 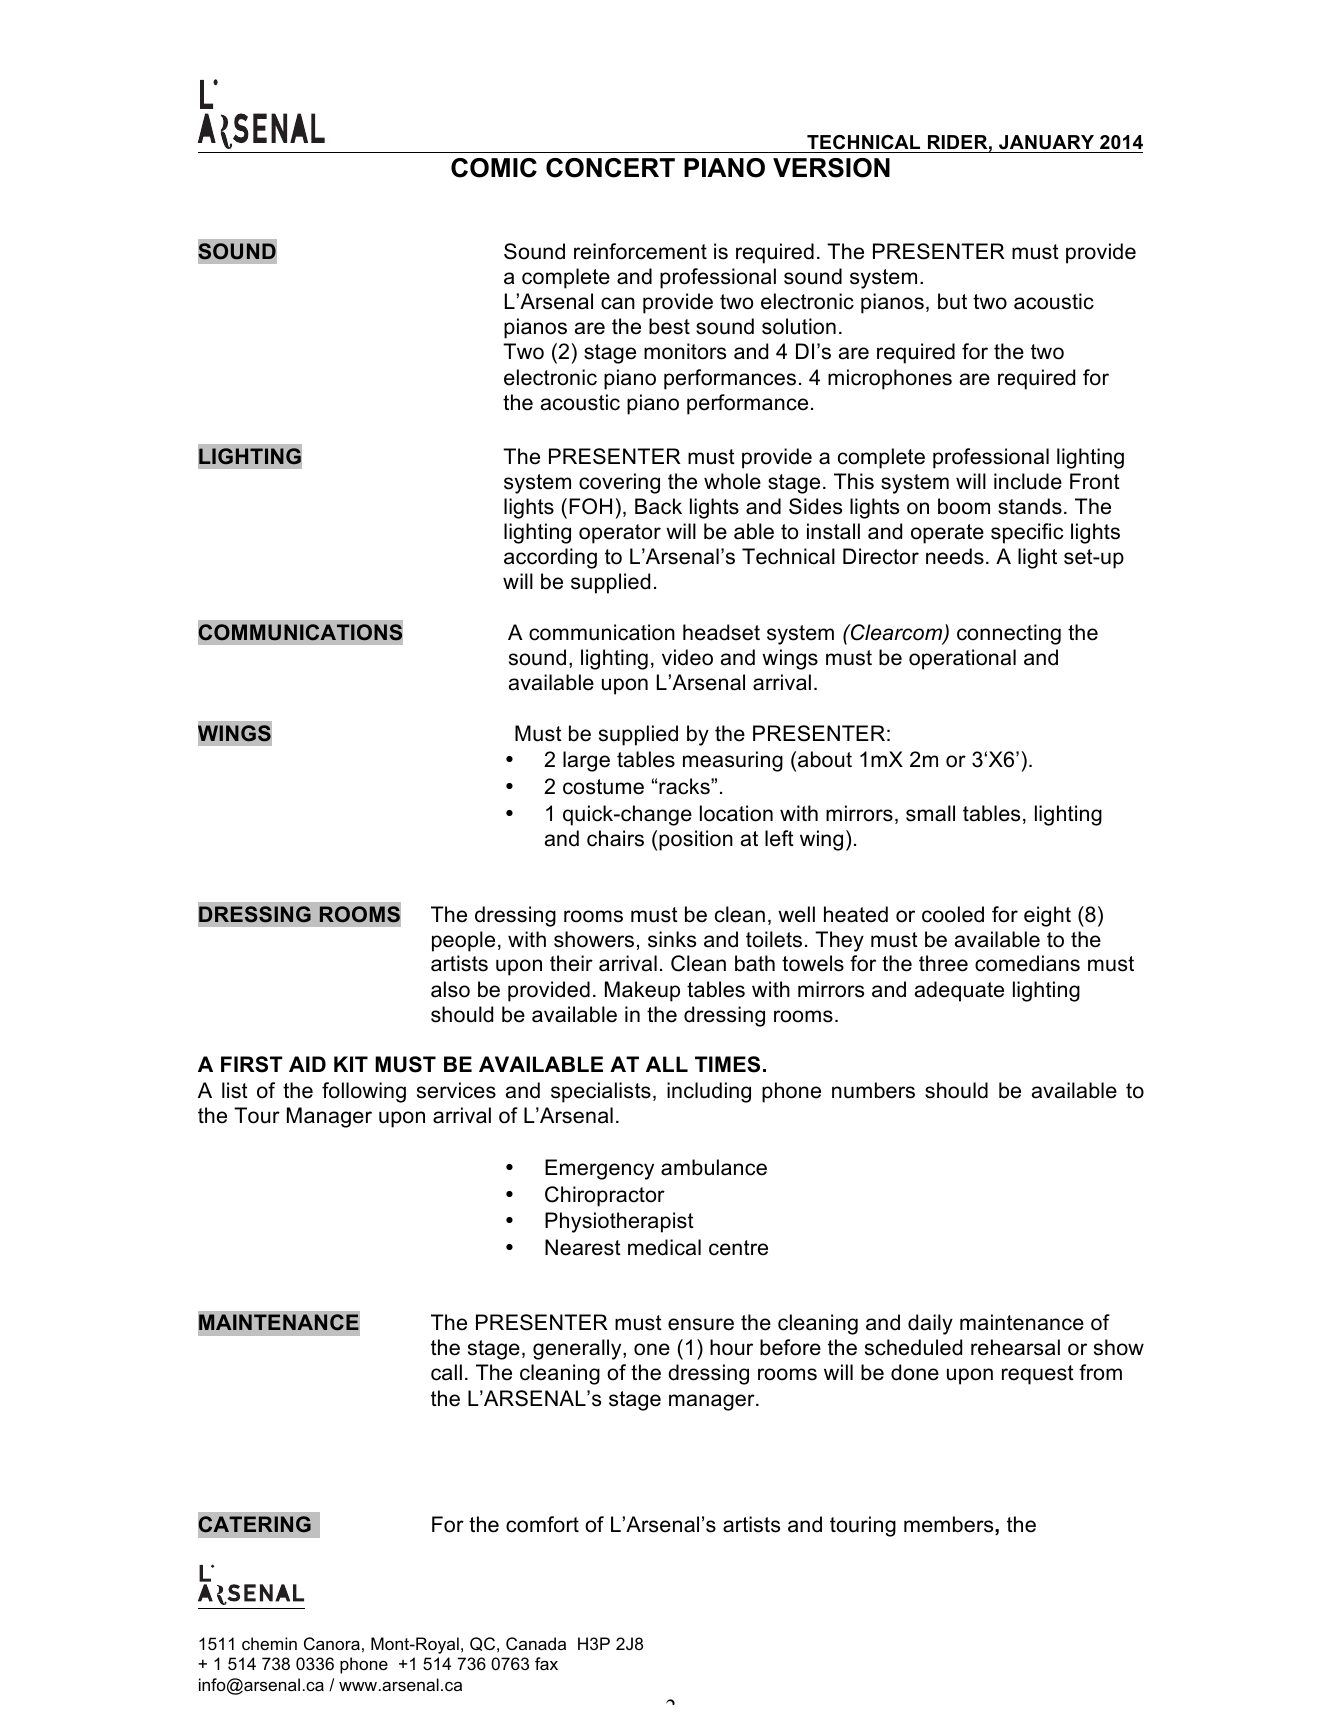 What do you see at coordinates (546, 1663) in the screenshot?
I see `fax` at bounding box center [546, 1663].
